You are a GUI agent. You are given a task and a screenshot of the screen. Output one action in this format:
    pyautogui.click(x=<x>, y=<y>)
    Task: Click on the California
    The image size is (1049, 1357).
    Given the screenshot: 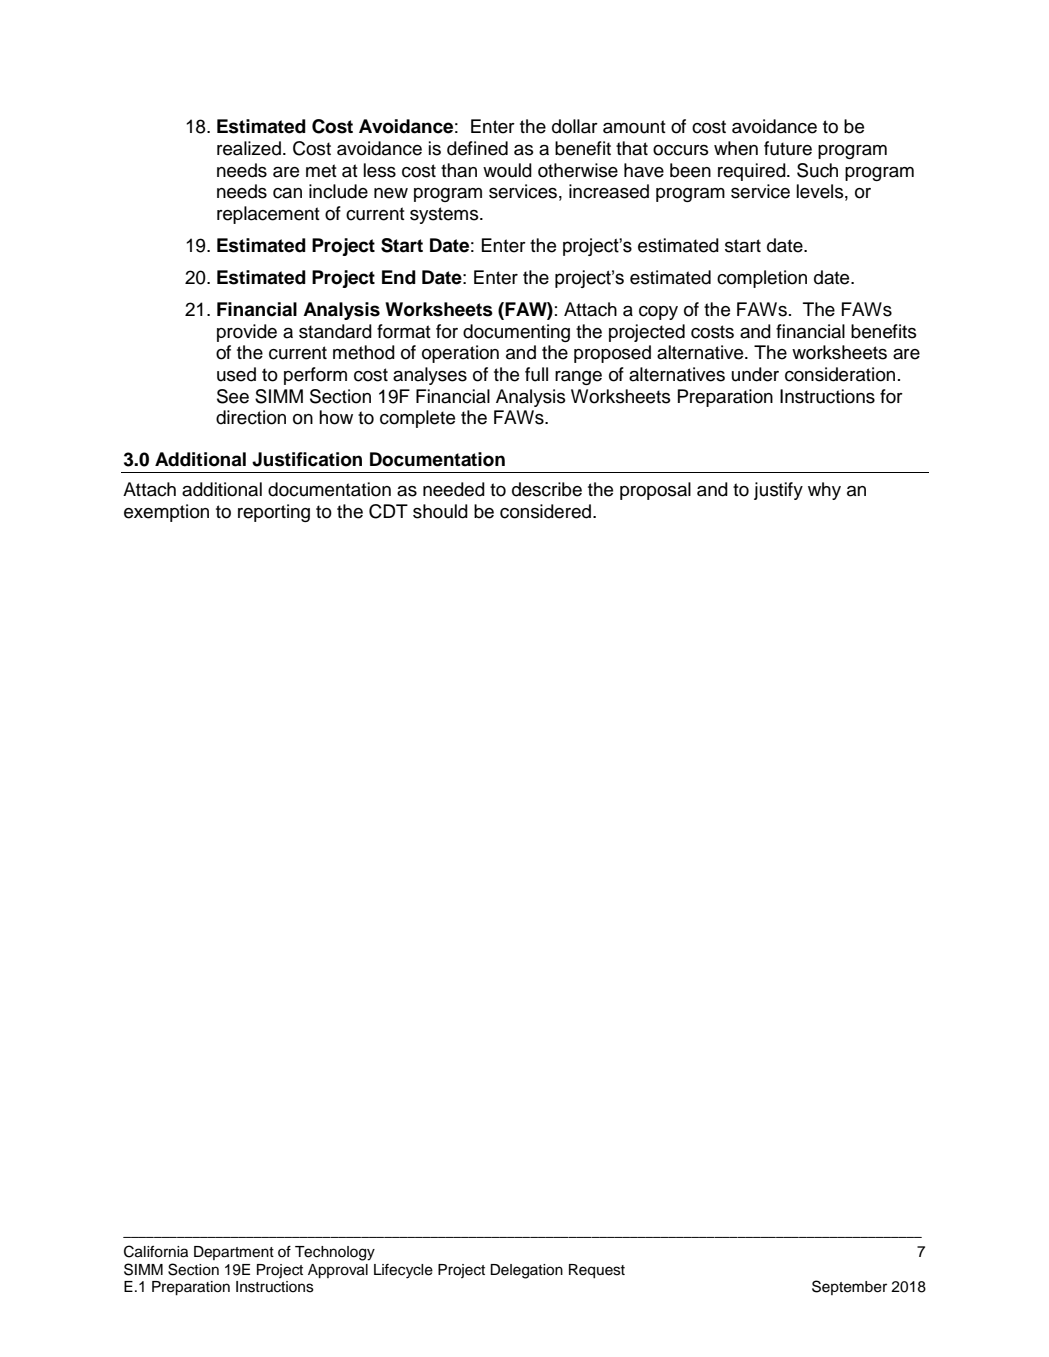 What is the action you would take?
    pyautogui.click(x=156, y=1251)
